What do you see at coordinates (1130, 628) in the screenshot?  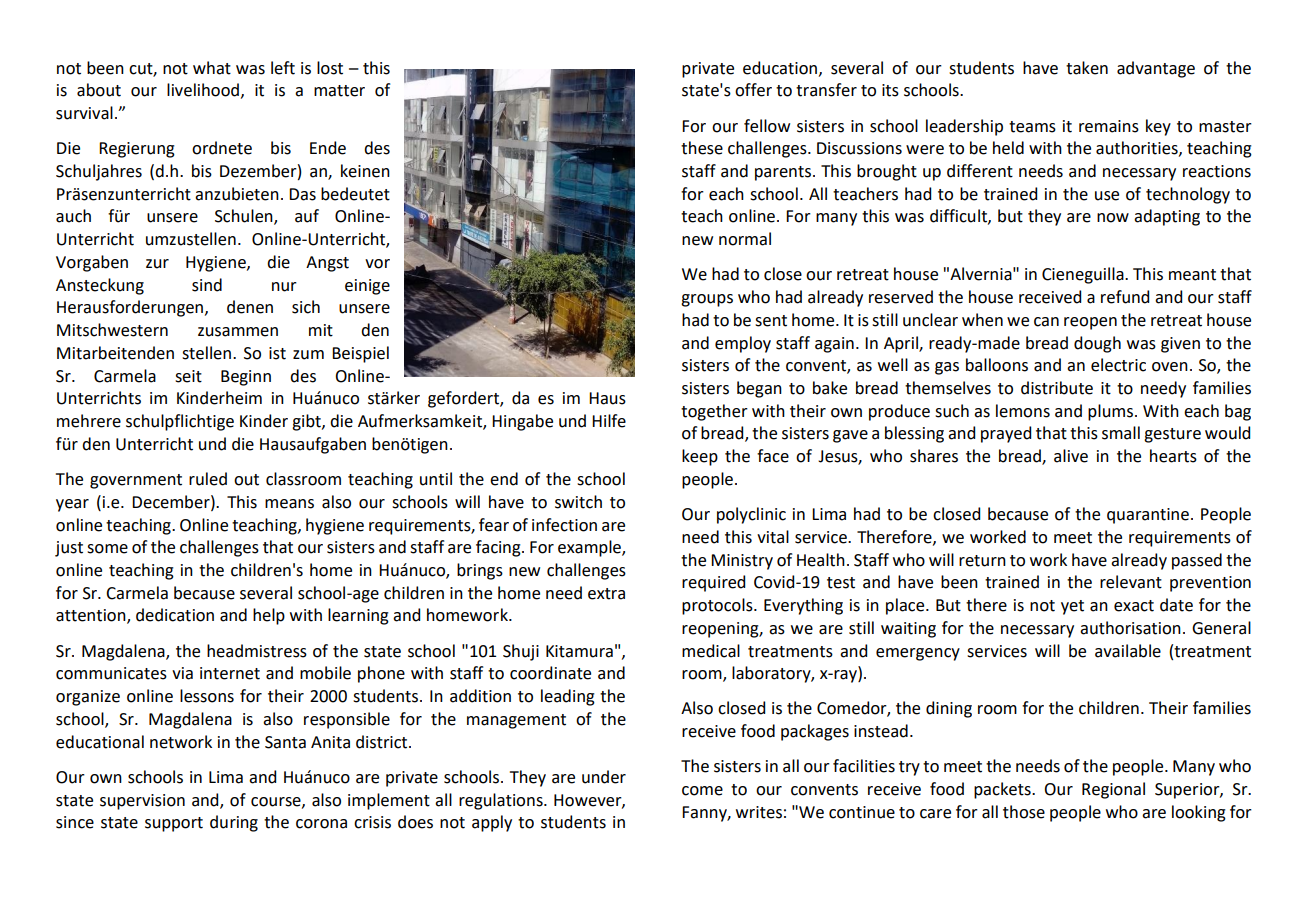 I see `authorisation` at bounding box center [1130, 628].
